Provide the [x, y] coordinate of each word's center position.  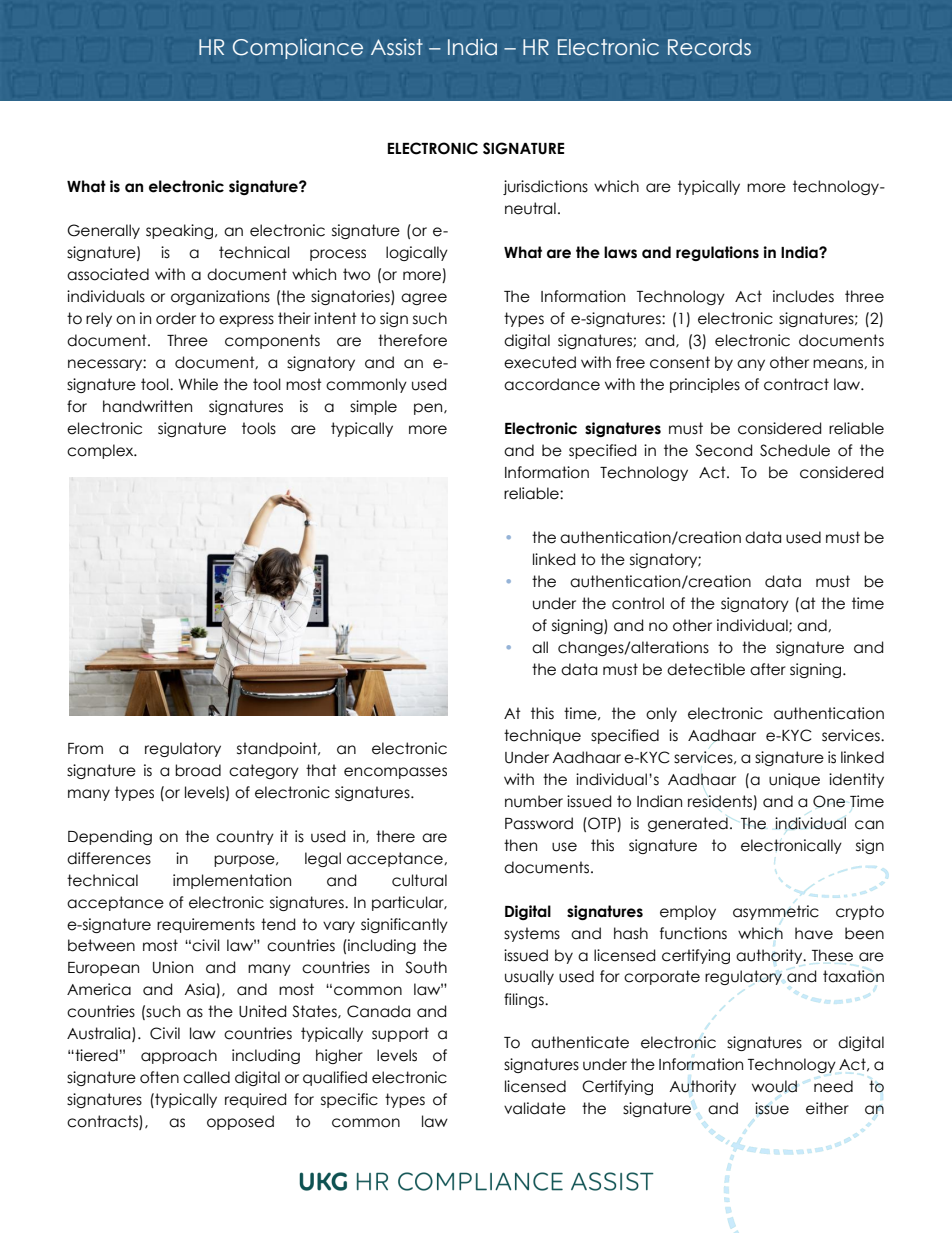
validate [535, 1108]
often [159, 1077]
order [176, 318]
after [768, 669]
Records [709, 47]
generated [688, 824]
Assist [397, 47]
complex [101, 451]
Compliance [298, 48]
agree [424, 299]
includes [803, 296]
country [245, 837]
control [638, 603]
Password [539, 823]
